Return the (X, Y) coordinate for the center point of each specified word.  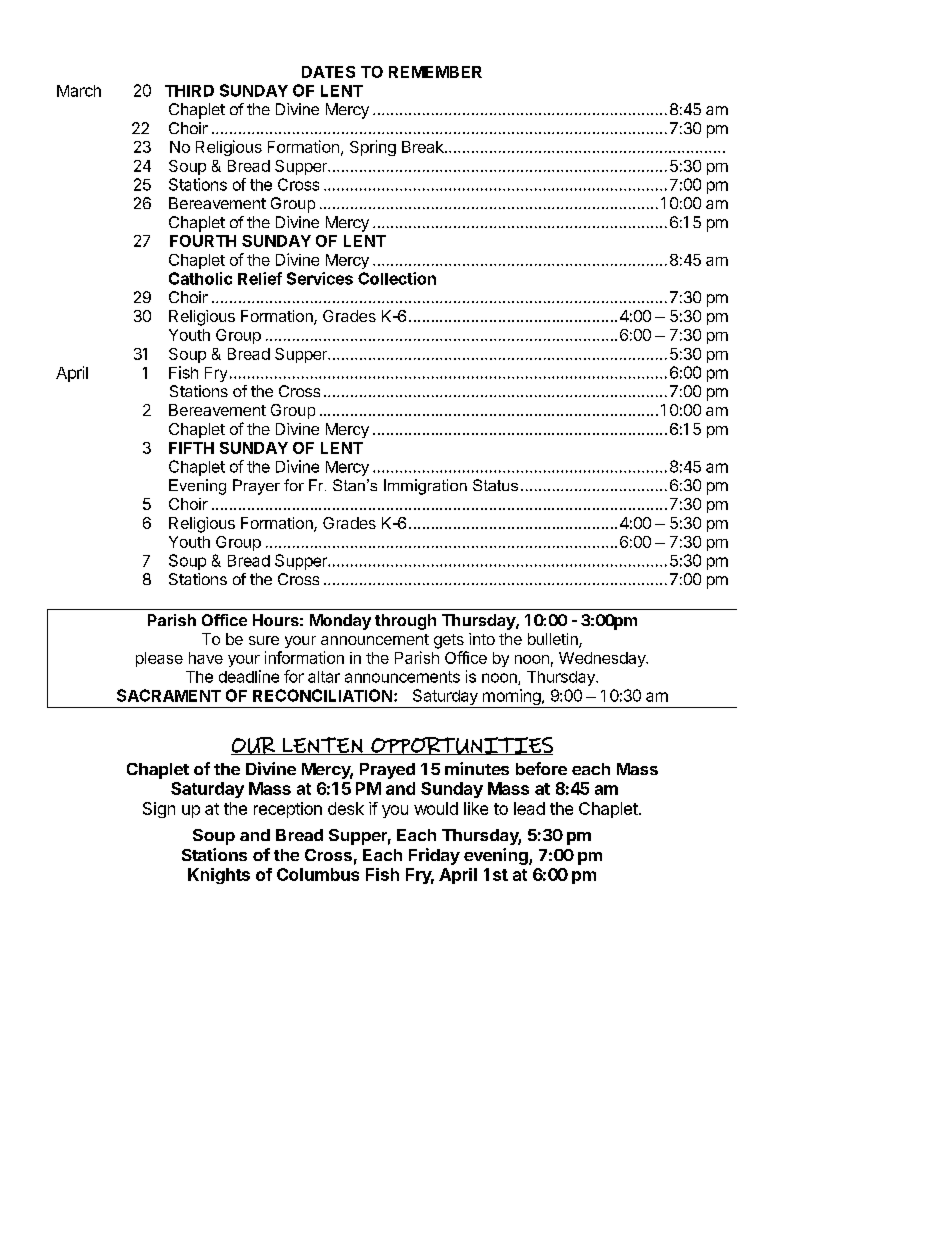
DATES (328, 72)
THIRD (189, 91)
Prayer (256, 487)
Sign (159, 810)
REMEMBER (435, 72)
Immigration (425, 487)
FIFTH (191, 448)
